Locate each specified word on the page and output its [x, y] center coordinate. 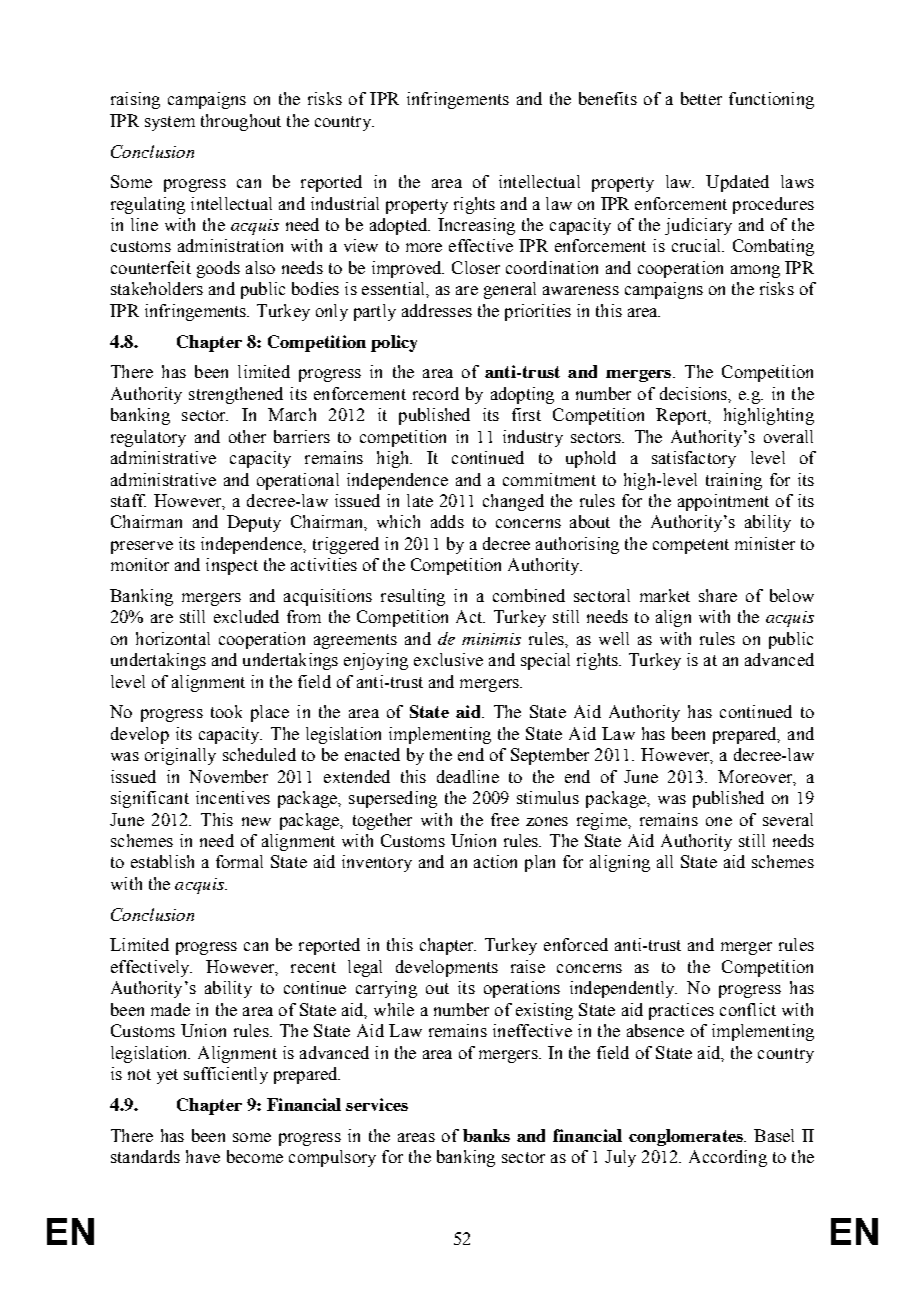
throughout [241, 122]
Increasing [476, 226]
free [505, 819]
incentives [233, 797]
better [701, 98]
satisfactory [694, 459]
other [247, 436]
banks [486, 1135]
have [203, 1156]
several [788, 819]
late [420, 500]
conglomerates [687, 1137]
